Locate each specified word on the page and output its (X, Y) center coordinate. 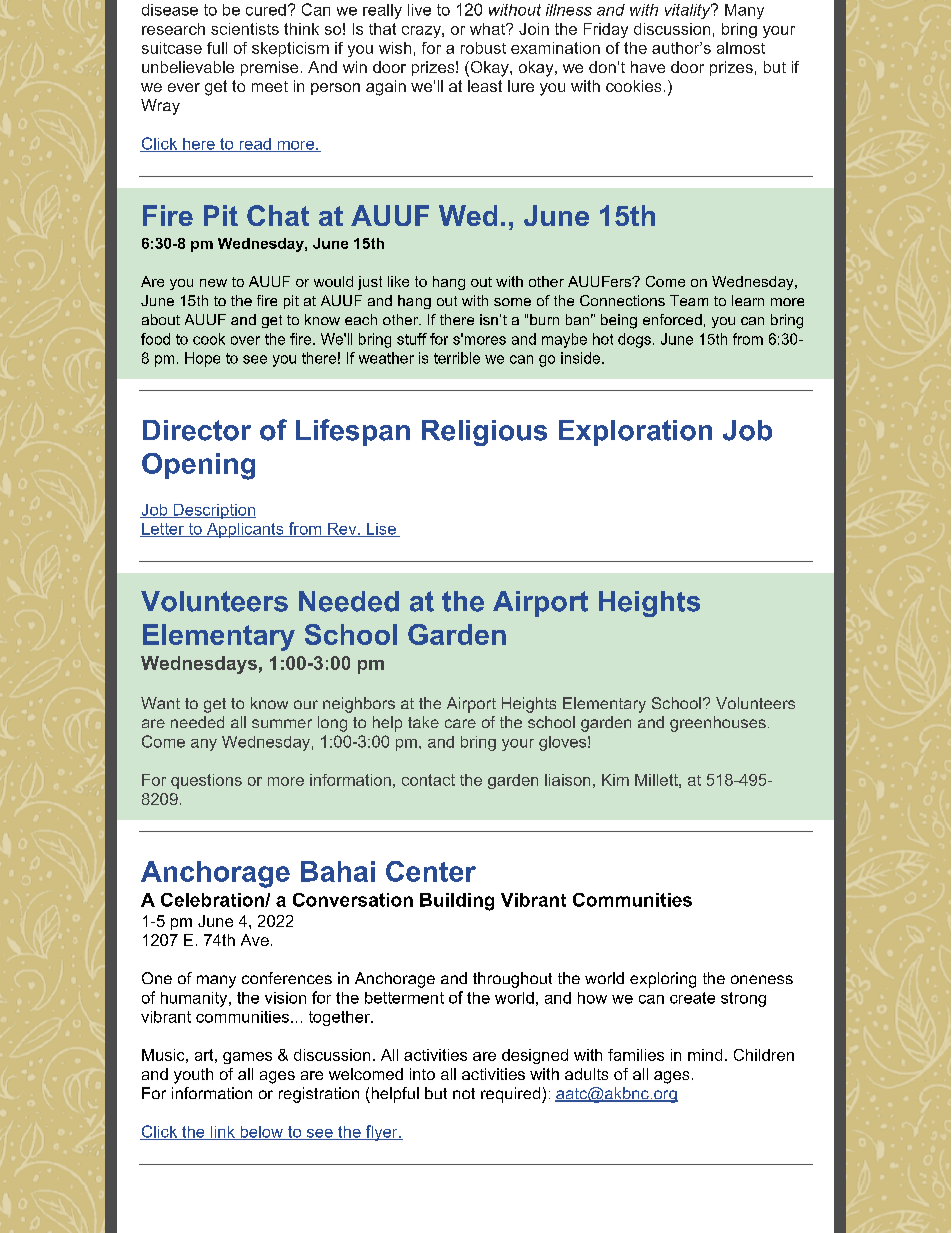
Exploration (635, 433)
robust (483, 48)
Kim (615, 780)
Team (689, 300)
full (217, 48)
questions (206, 781)
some (512, 302)
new (213, 283)
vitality (689, 11)
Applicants (245, 530)
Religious (484, 433)
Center (431, 871)
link (222, 1133)
